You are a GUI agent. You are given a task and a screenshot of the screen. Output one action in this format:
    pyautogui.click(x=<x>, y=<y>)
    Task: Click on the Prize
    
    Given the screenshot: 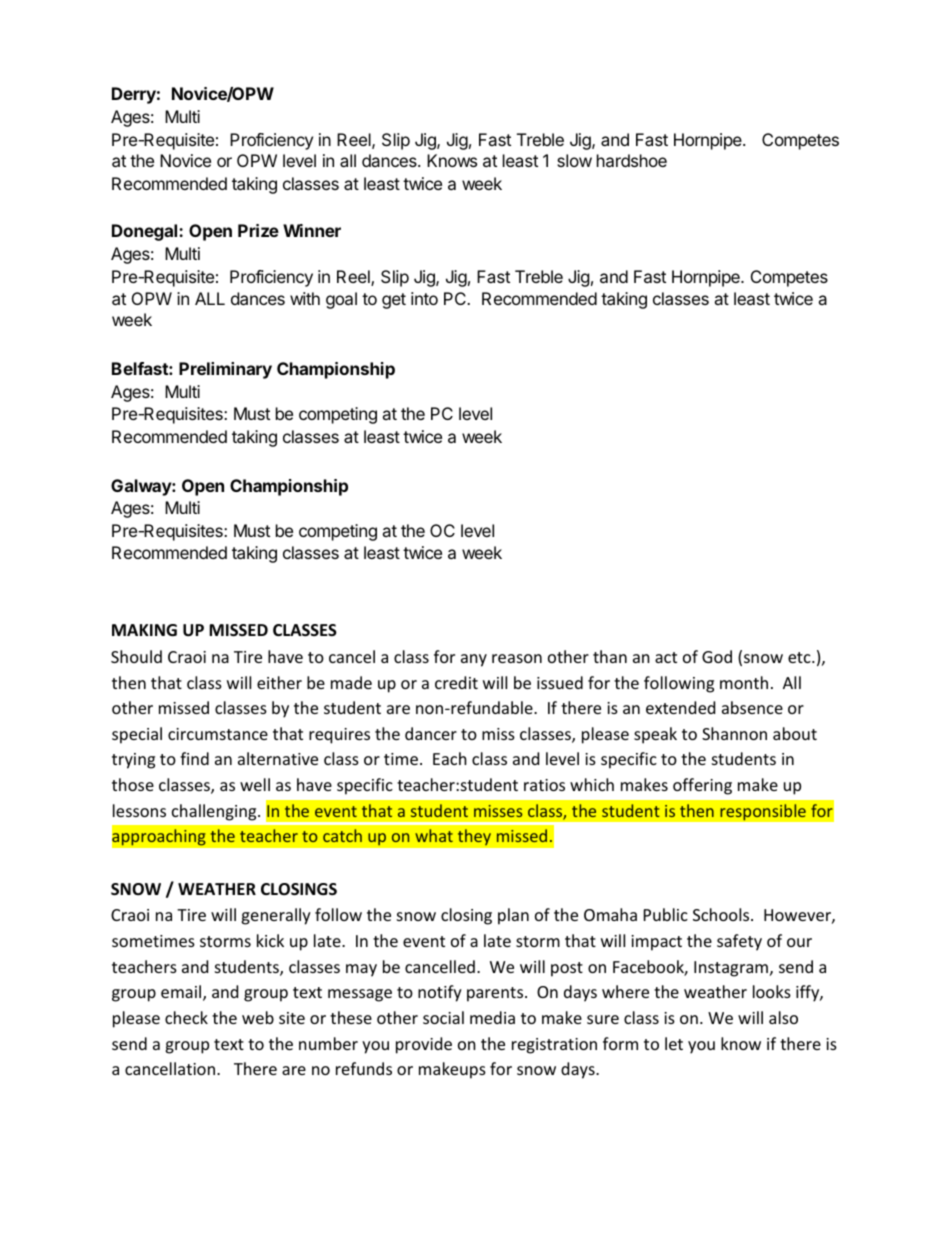 What is the action you would take?
    pyautogui.click(x=258, y=230)
